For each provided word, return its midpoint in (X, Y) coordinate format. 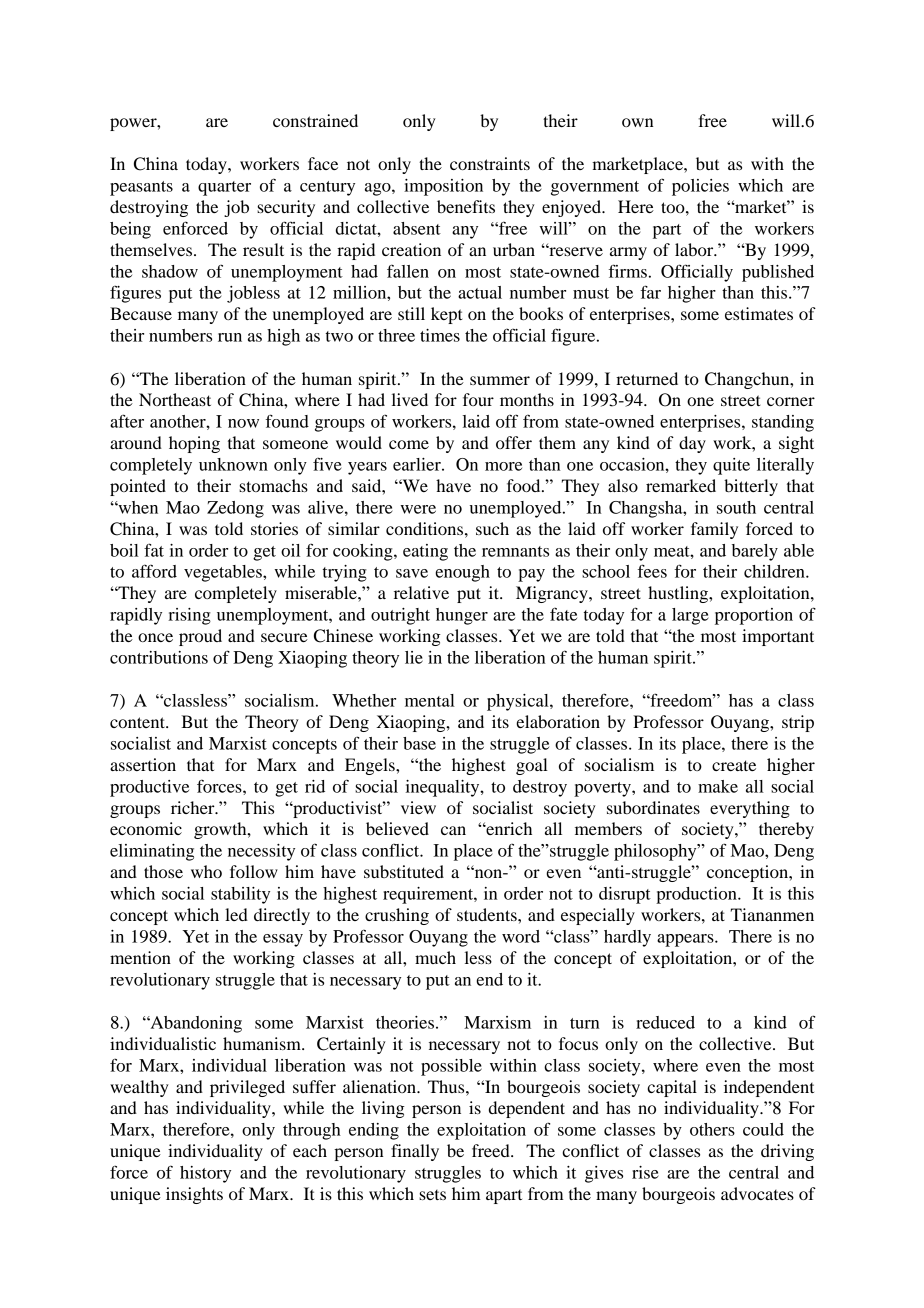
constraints (490, 163)
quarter (224, 188)
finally (415, 1152)
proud (200, 637)
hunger (462, 616)
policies (700, 187)
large (690, 616)
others (712, 1129)
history (205, 1174)
